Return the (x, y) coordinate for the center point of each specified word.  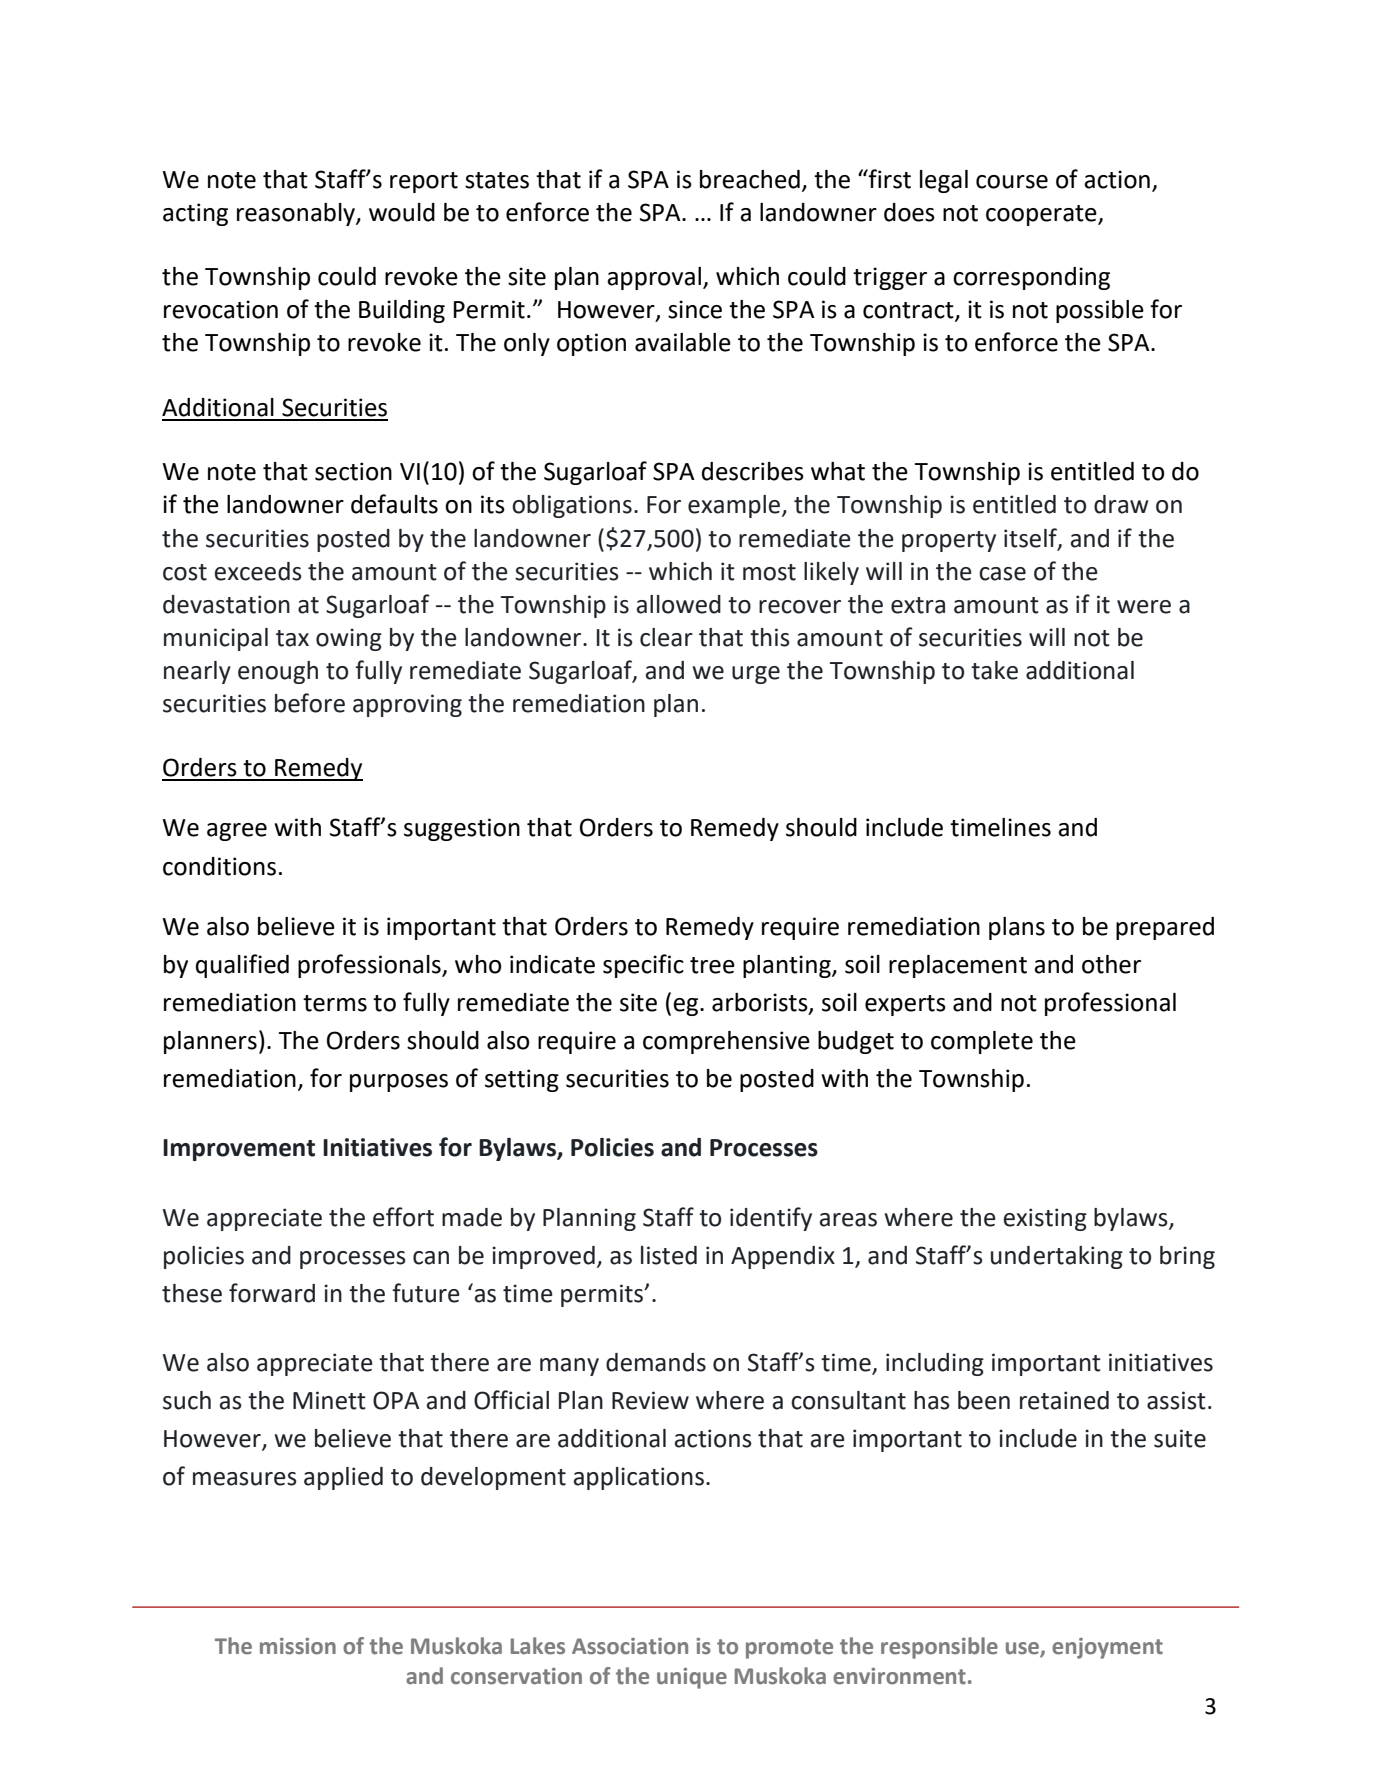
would (402, 212)
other (1111, 964)
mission (298, 1646)
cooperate (1042, 215)
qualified (242, 966)
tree (712, 965)
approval (654, 278)
